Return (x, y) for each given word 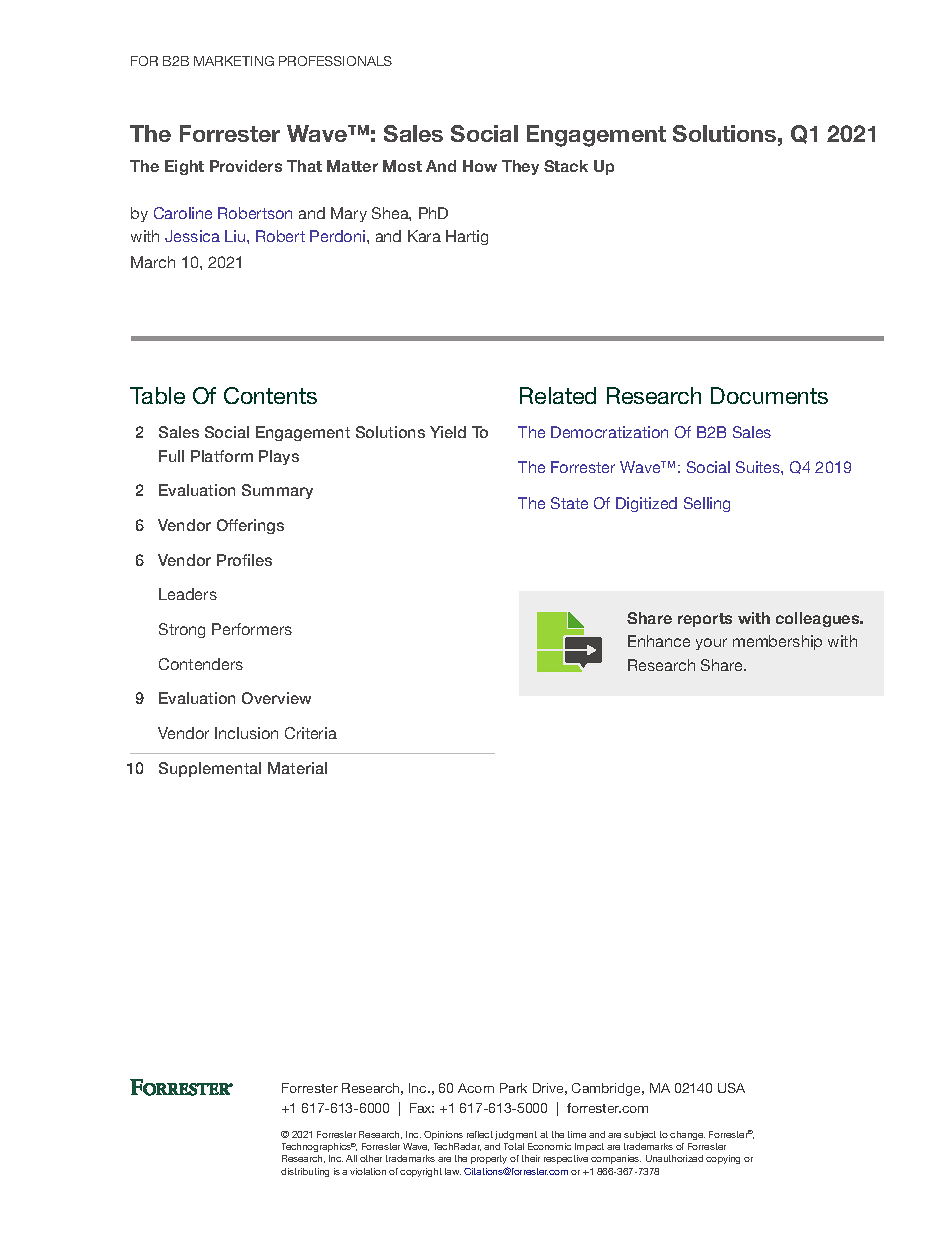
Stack (566, 166)
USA (731, 1088)
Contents (270, 395)
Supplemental (210, 769)
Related (558, 395)
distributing (305, 1172)
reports (705, 620)
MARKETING (234, 61)
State (569, 503)
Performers (252, 629)
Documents (769, 395)
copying (723, 1159)
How (480, 166)
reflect (480, 1134)
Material (297, 768)
